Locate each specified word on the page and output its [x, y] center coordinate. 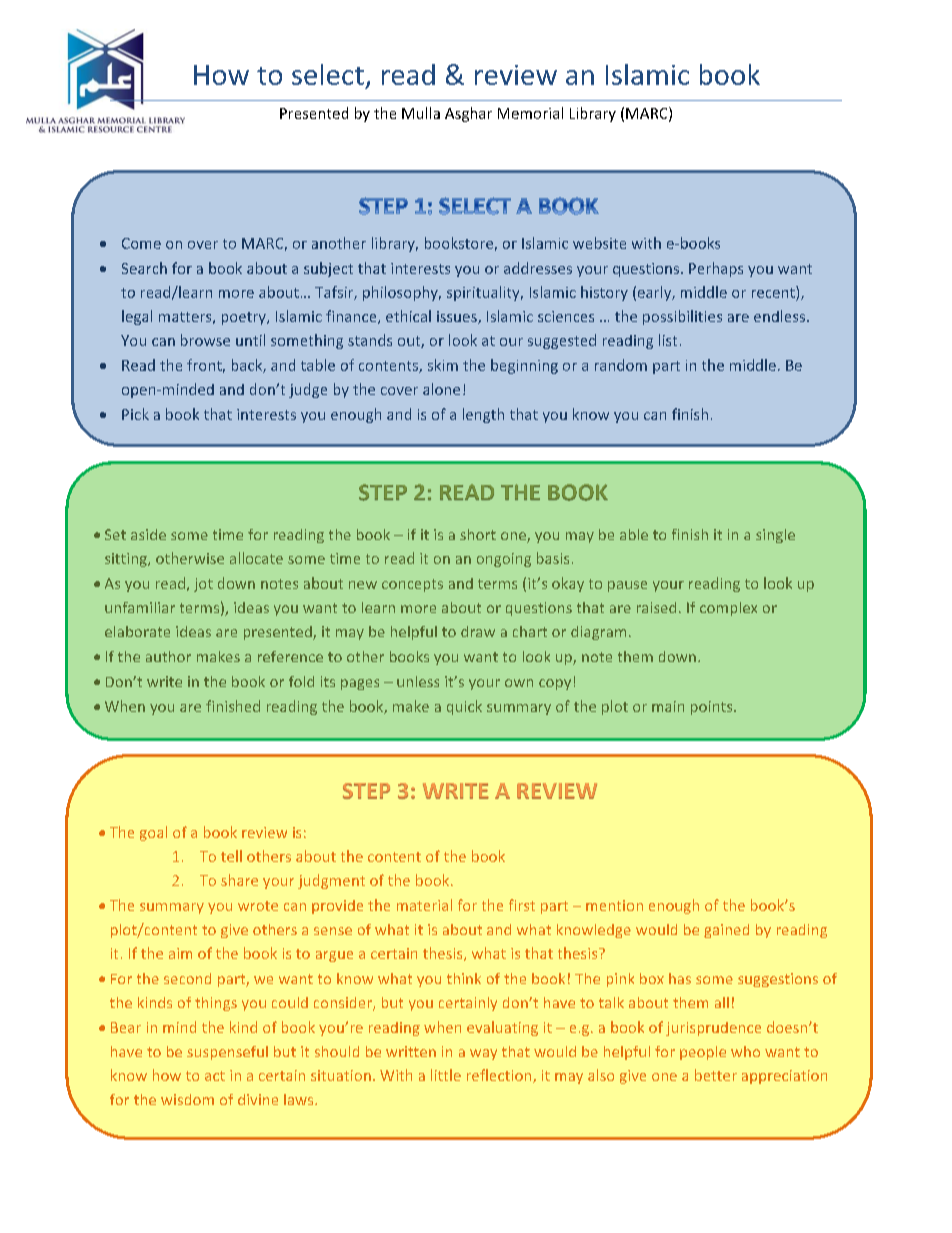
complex [728, 609]
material [424, 905]
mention [614, 905]
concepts [412, 585]
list [668, 340]
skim [443, 365]
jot [203, 585]
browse [205, 340]
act [215, 1076]
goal [153, 833]
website [599, 243]
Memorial [530, 113]
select [328, 74]
